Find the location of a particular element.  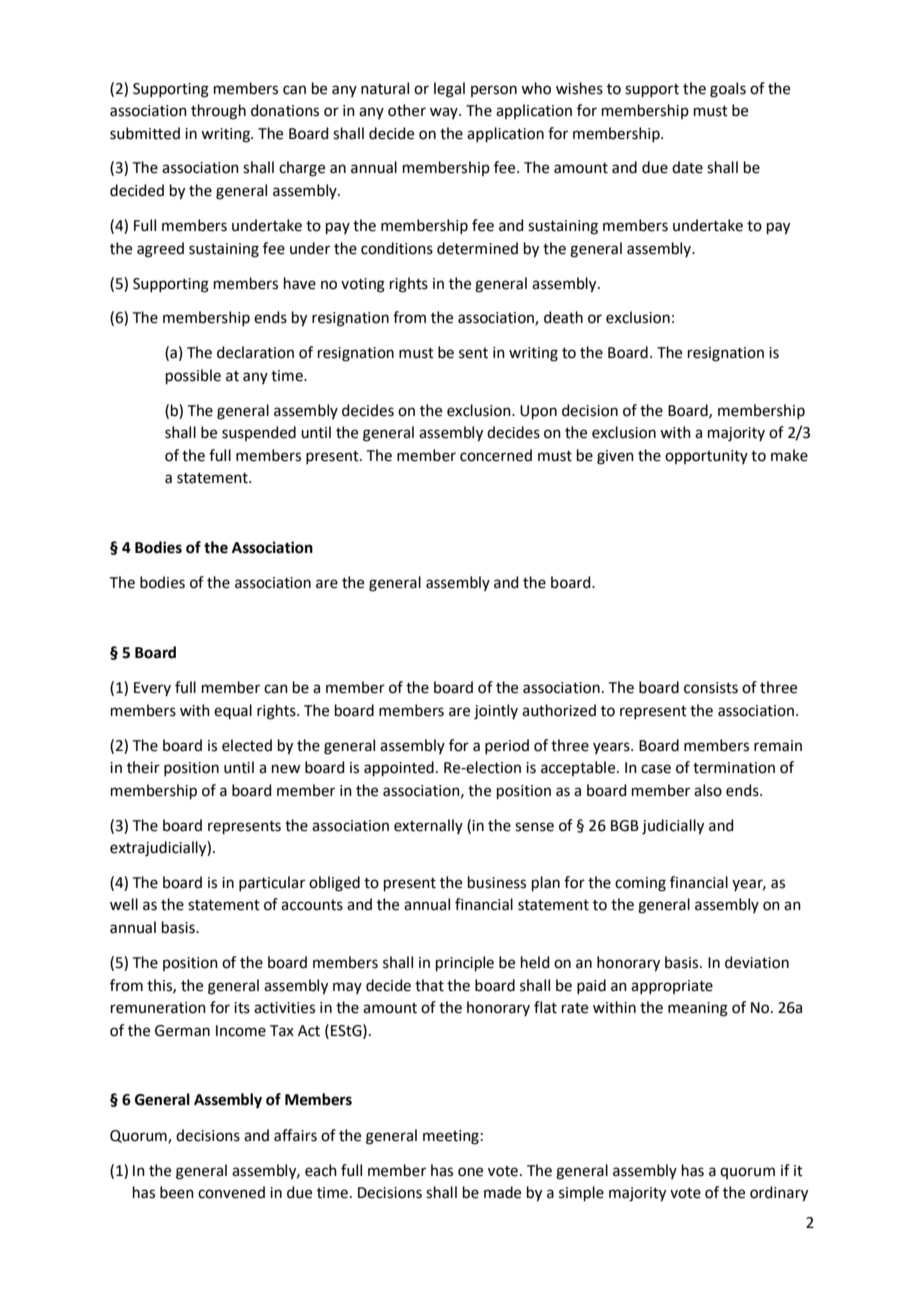

determined is located at coordinates (477, 248).
